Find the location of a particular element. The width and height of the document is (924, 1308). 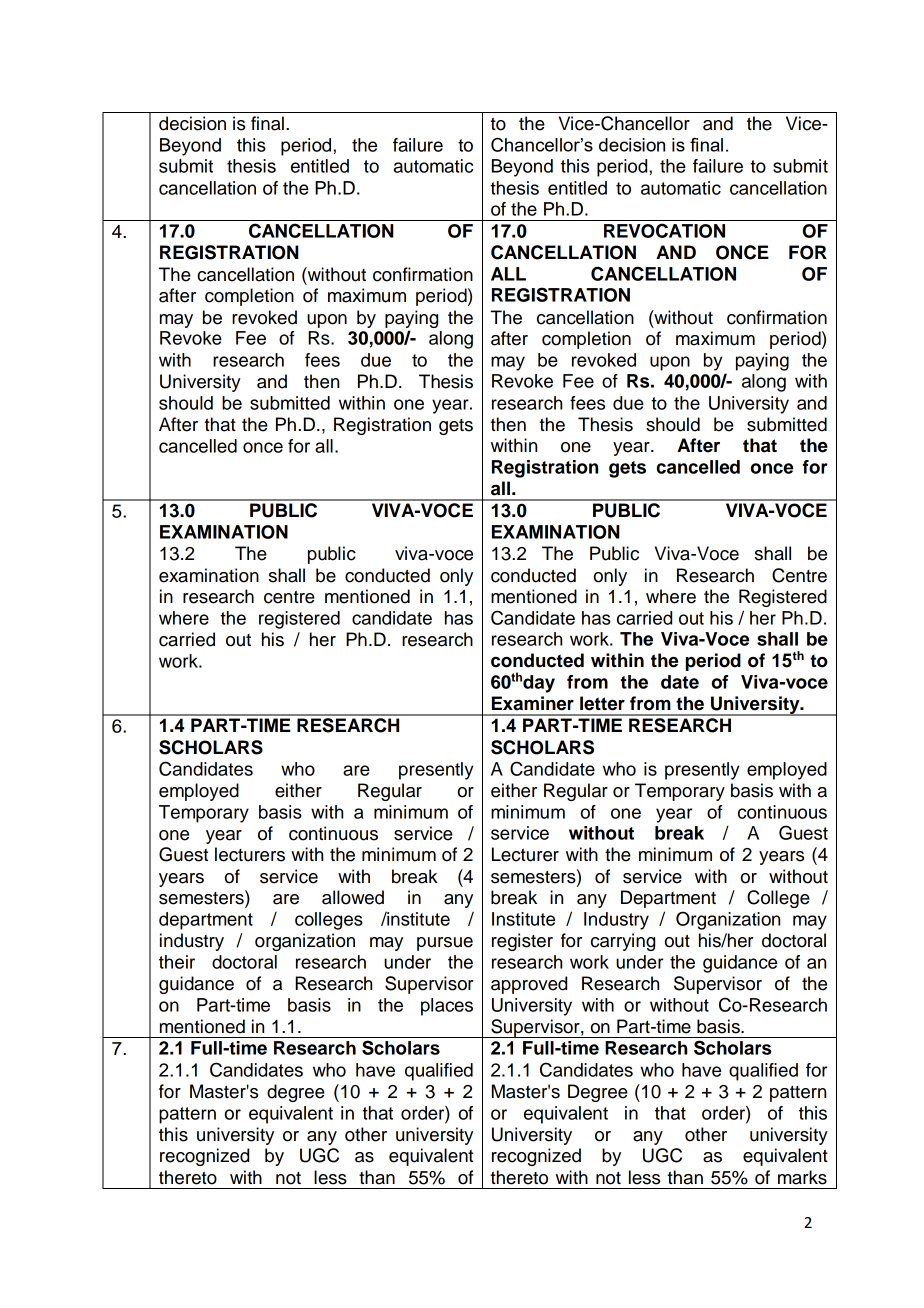

letter is located at coordinates (602, 703).
